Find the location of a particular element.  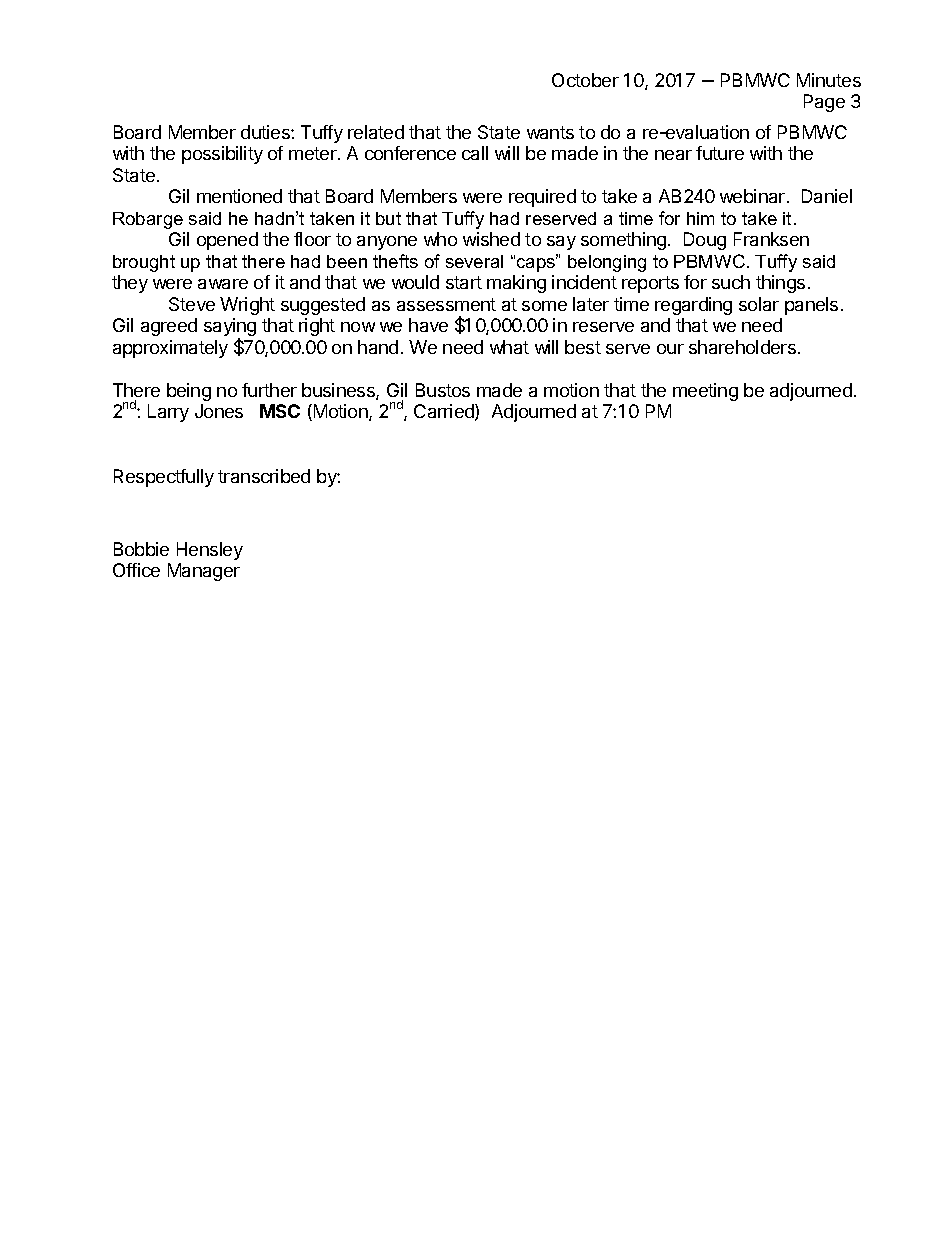

duties is located at coordinates (266, 132).
